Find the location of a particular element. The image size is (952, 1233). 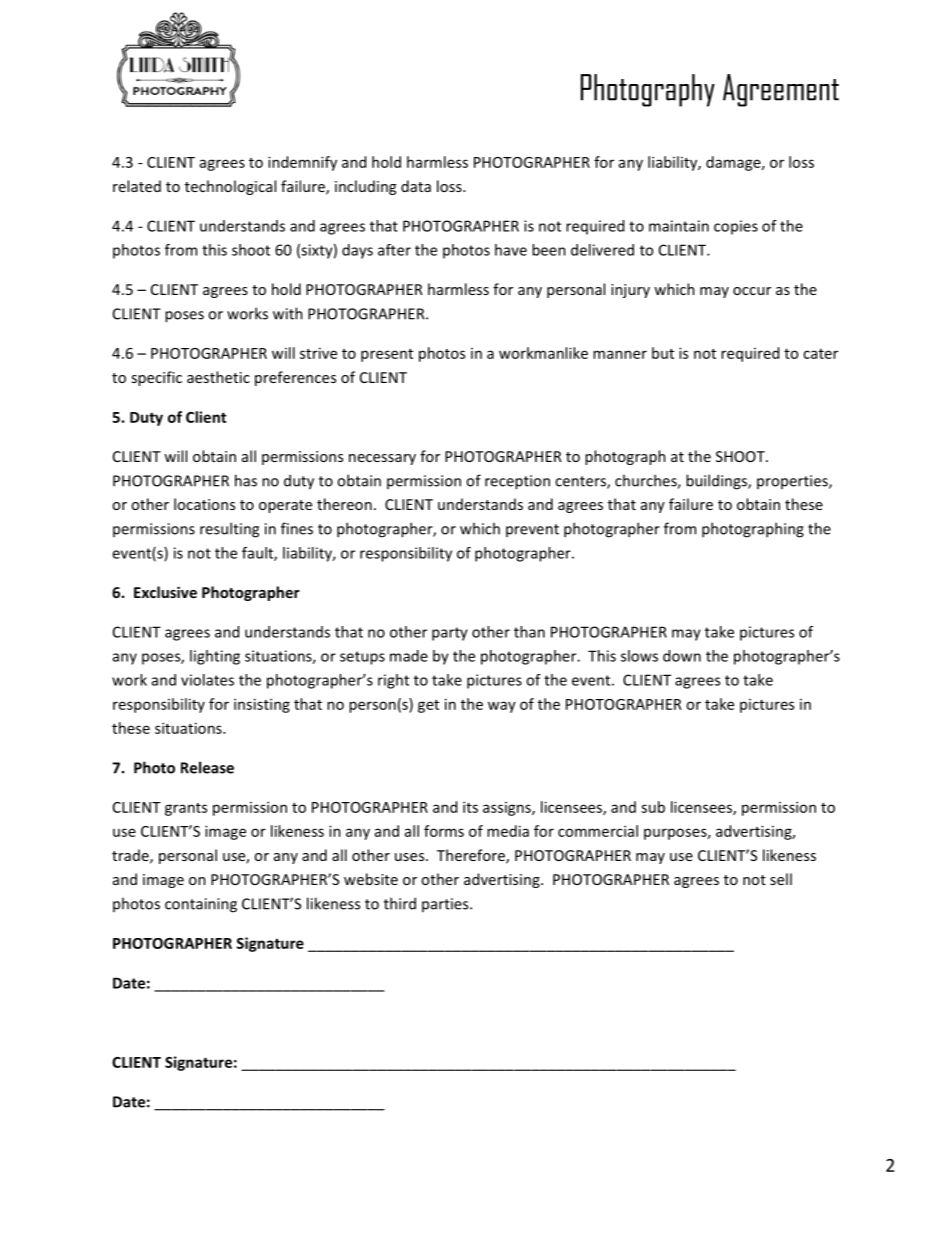

Agreement is located at coordinates (781, 90).
